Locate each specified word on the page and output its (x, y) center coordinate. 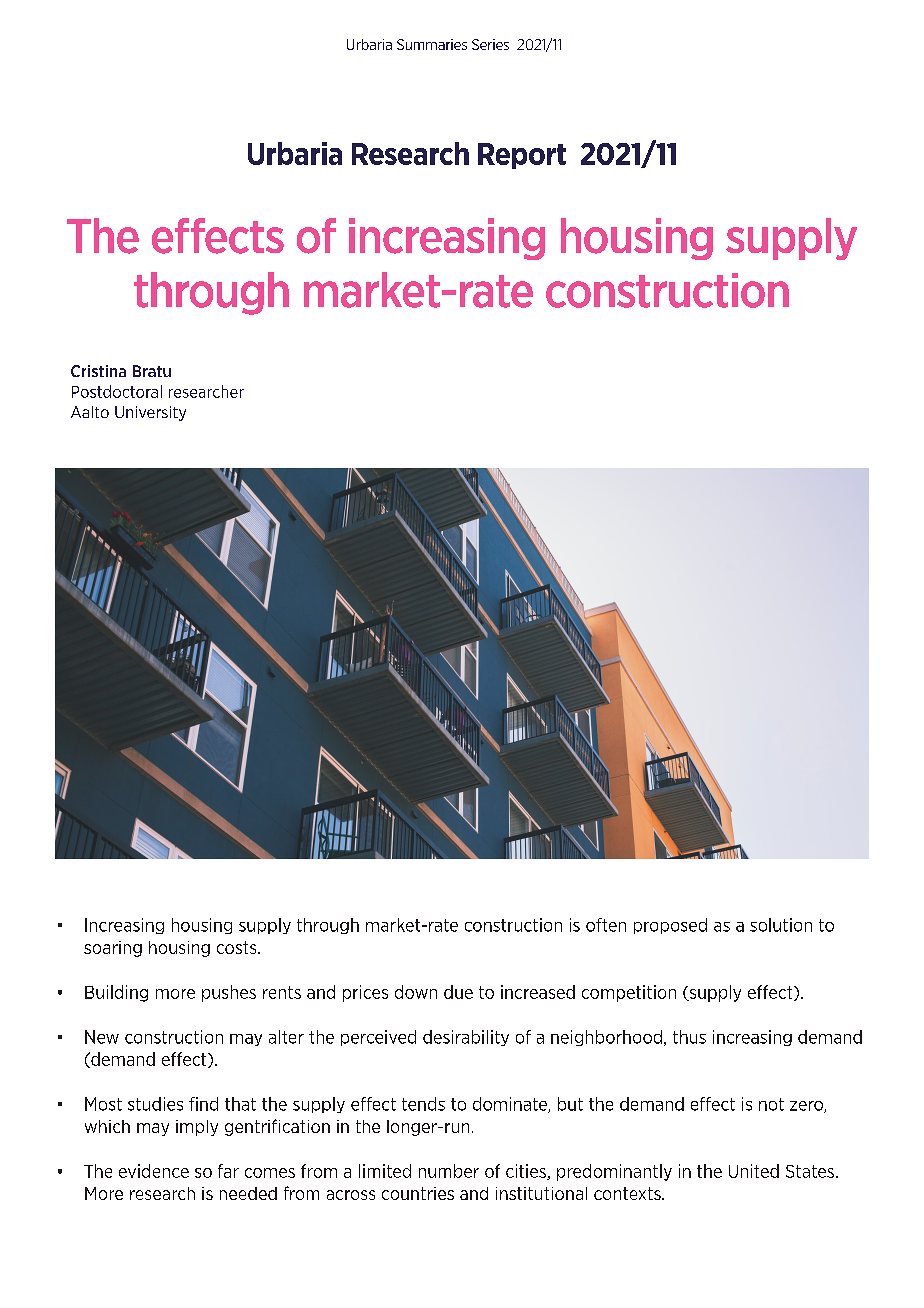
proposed (670, 926)
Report (522, 156)
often (606, 925)
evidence (154, 1171)
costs (238, 947)
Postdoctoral (117, 391)
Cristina (98, 371)
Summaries (432, 44)
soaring (113, 949)
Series (490, 44)
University (150, 413)
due (458, 992)
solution (781, 925)
